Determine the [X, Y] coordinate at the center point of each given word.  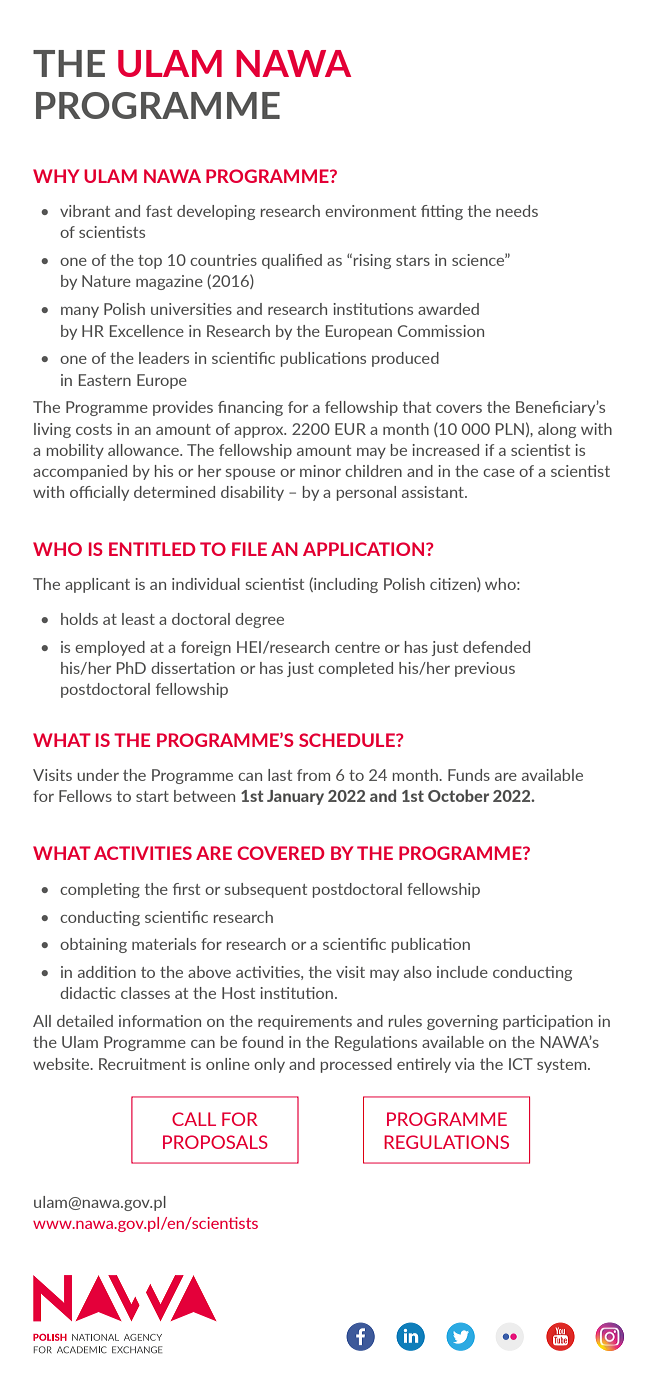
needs [517, 211]
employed [110, 648]
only [269, 1065]
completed [355, 669]
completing [100, 890]
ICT [521, 1064]
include [462, 972]
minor [320, 471]
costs [94, 429]
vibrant [85, 211]
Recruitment [142, 1064]
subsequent [266, 890]
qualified [292, 261]
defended [496, 647]
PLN [510, 429]
